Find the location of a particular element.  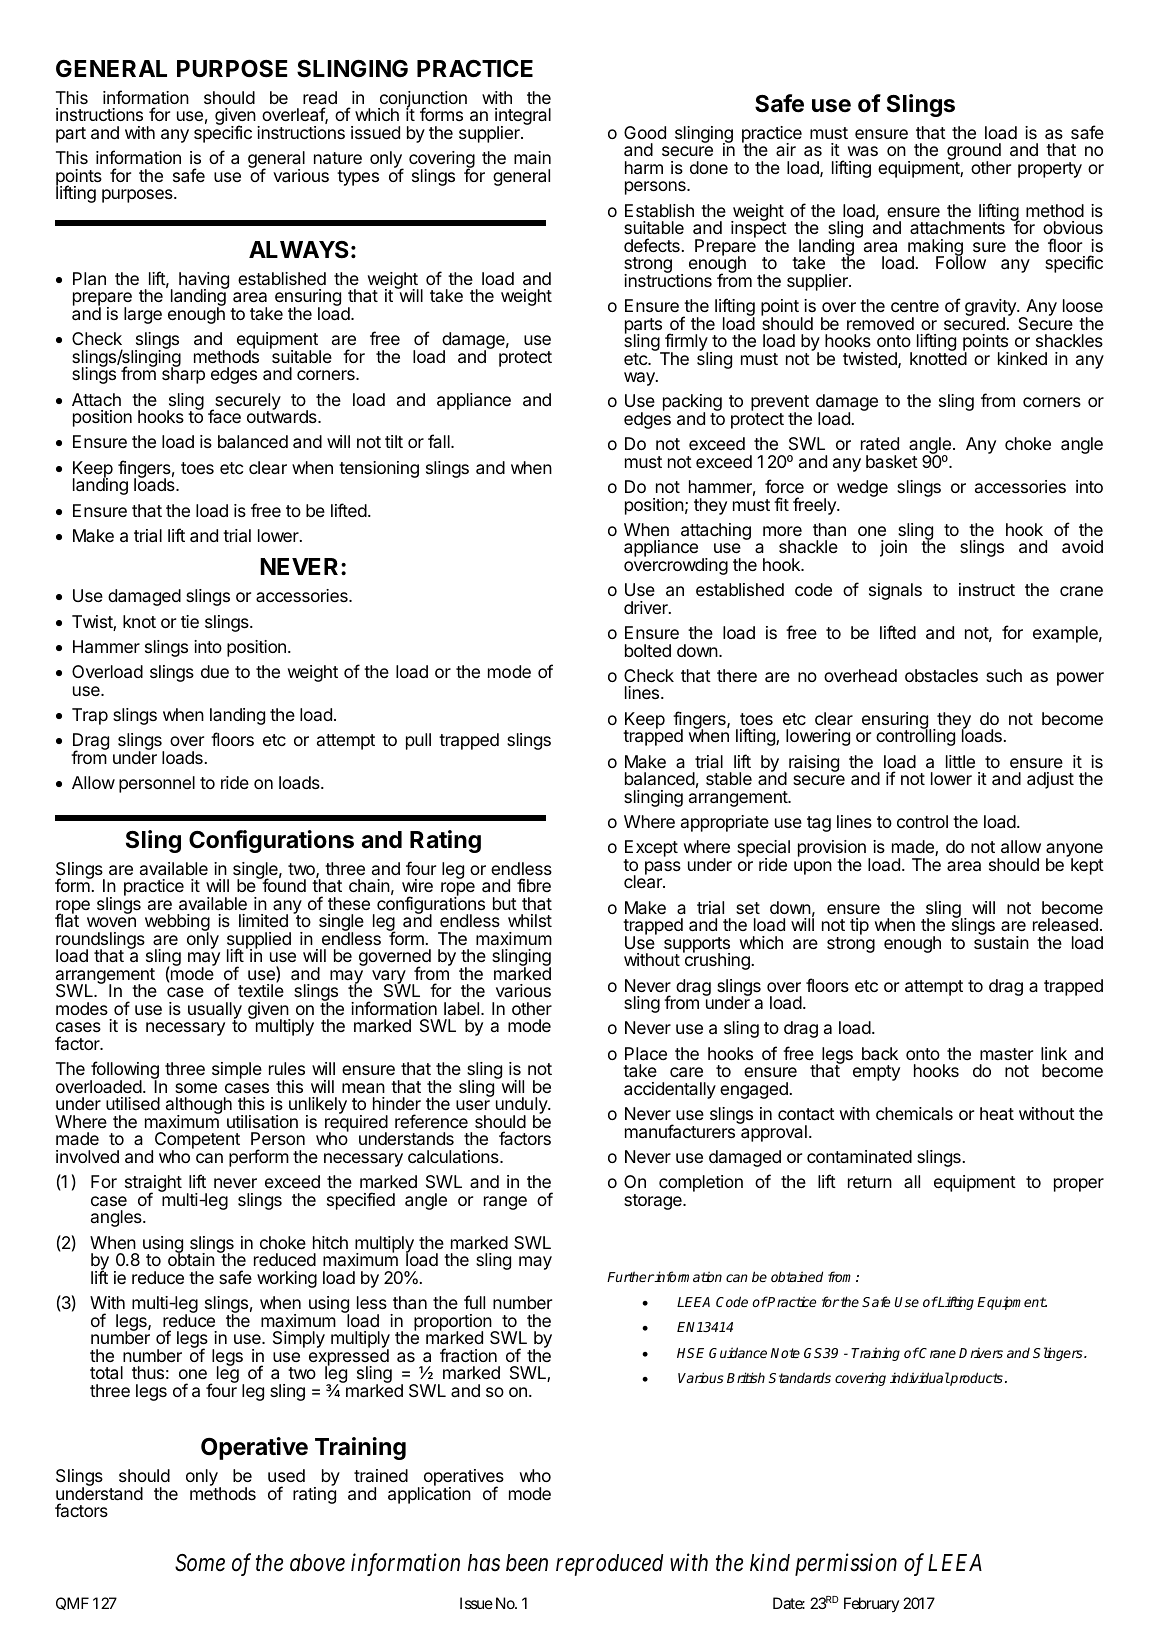

bolted is located at coordinates (648, 650).
